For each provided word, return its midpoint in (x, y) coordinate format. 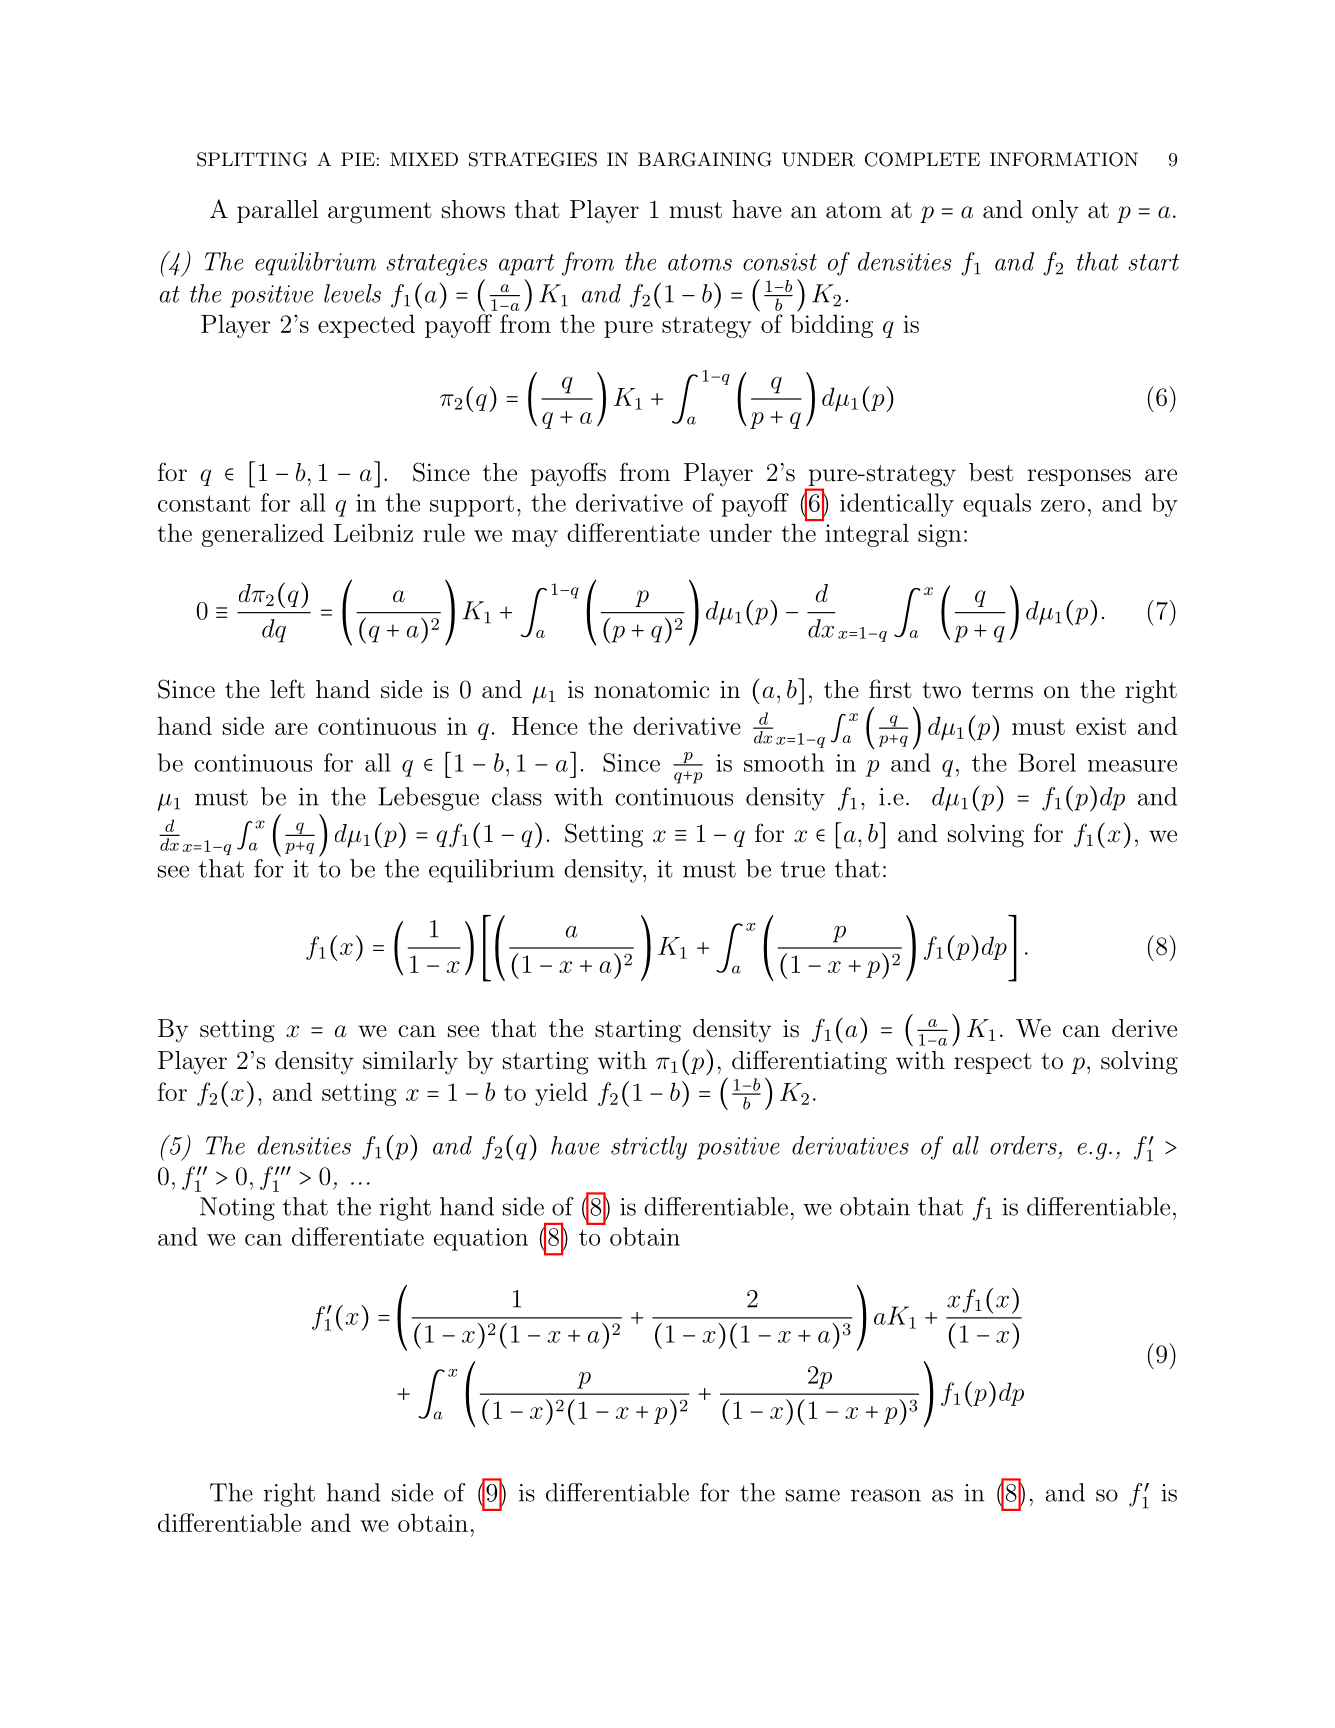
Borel (1047, 762)
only (1055, 212)
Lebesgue (428, 799)
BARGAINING (704, 159)
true (803, 869)
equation (481, 1239)
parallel (277, 211)
